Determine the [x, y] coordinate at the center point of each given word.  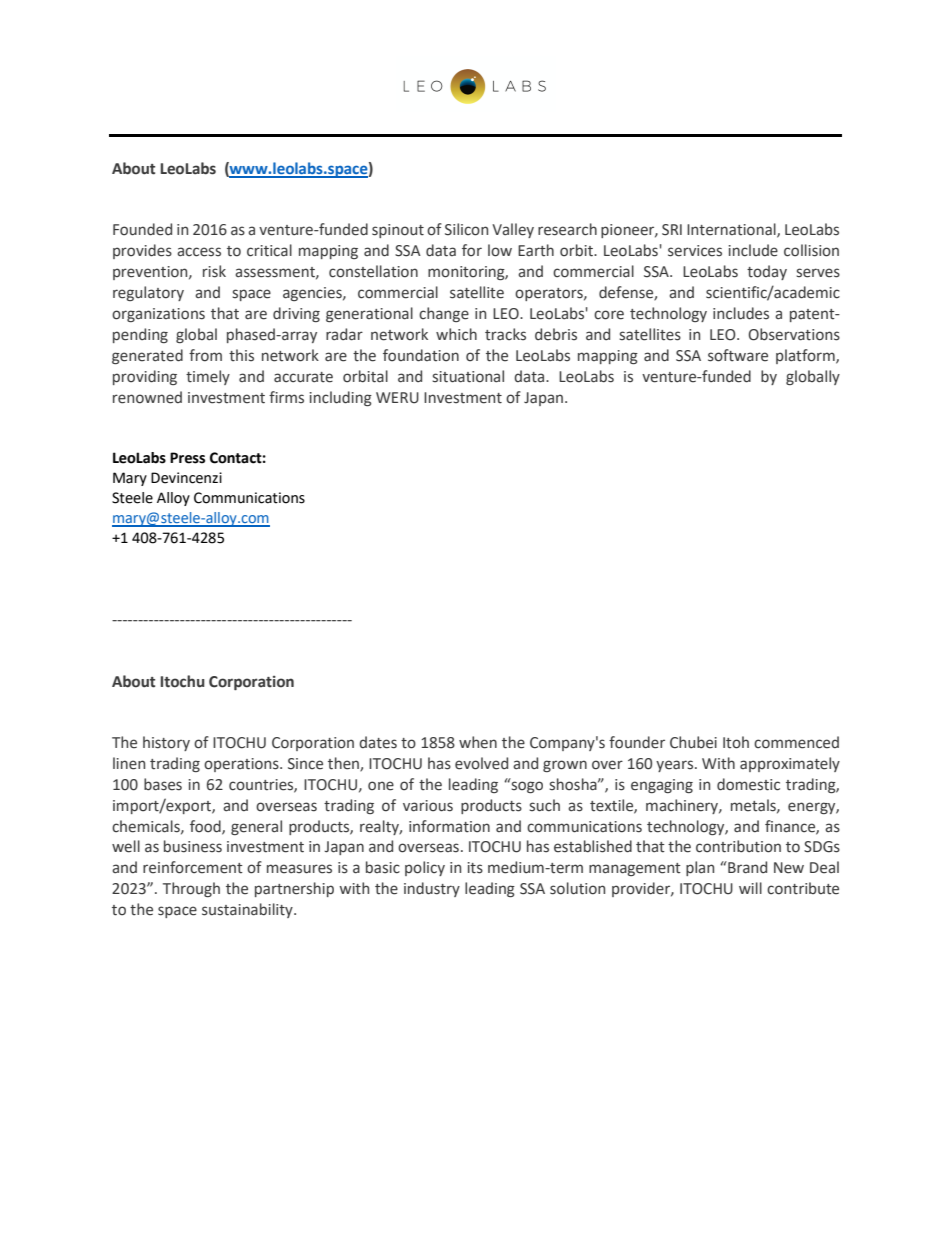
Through [191, 889]
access [199, 252]
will [750, 888]
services [695, 251]
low [500, 250]
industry [432, 889]
